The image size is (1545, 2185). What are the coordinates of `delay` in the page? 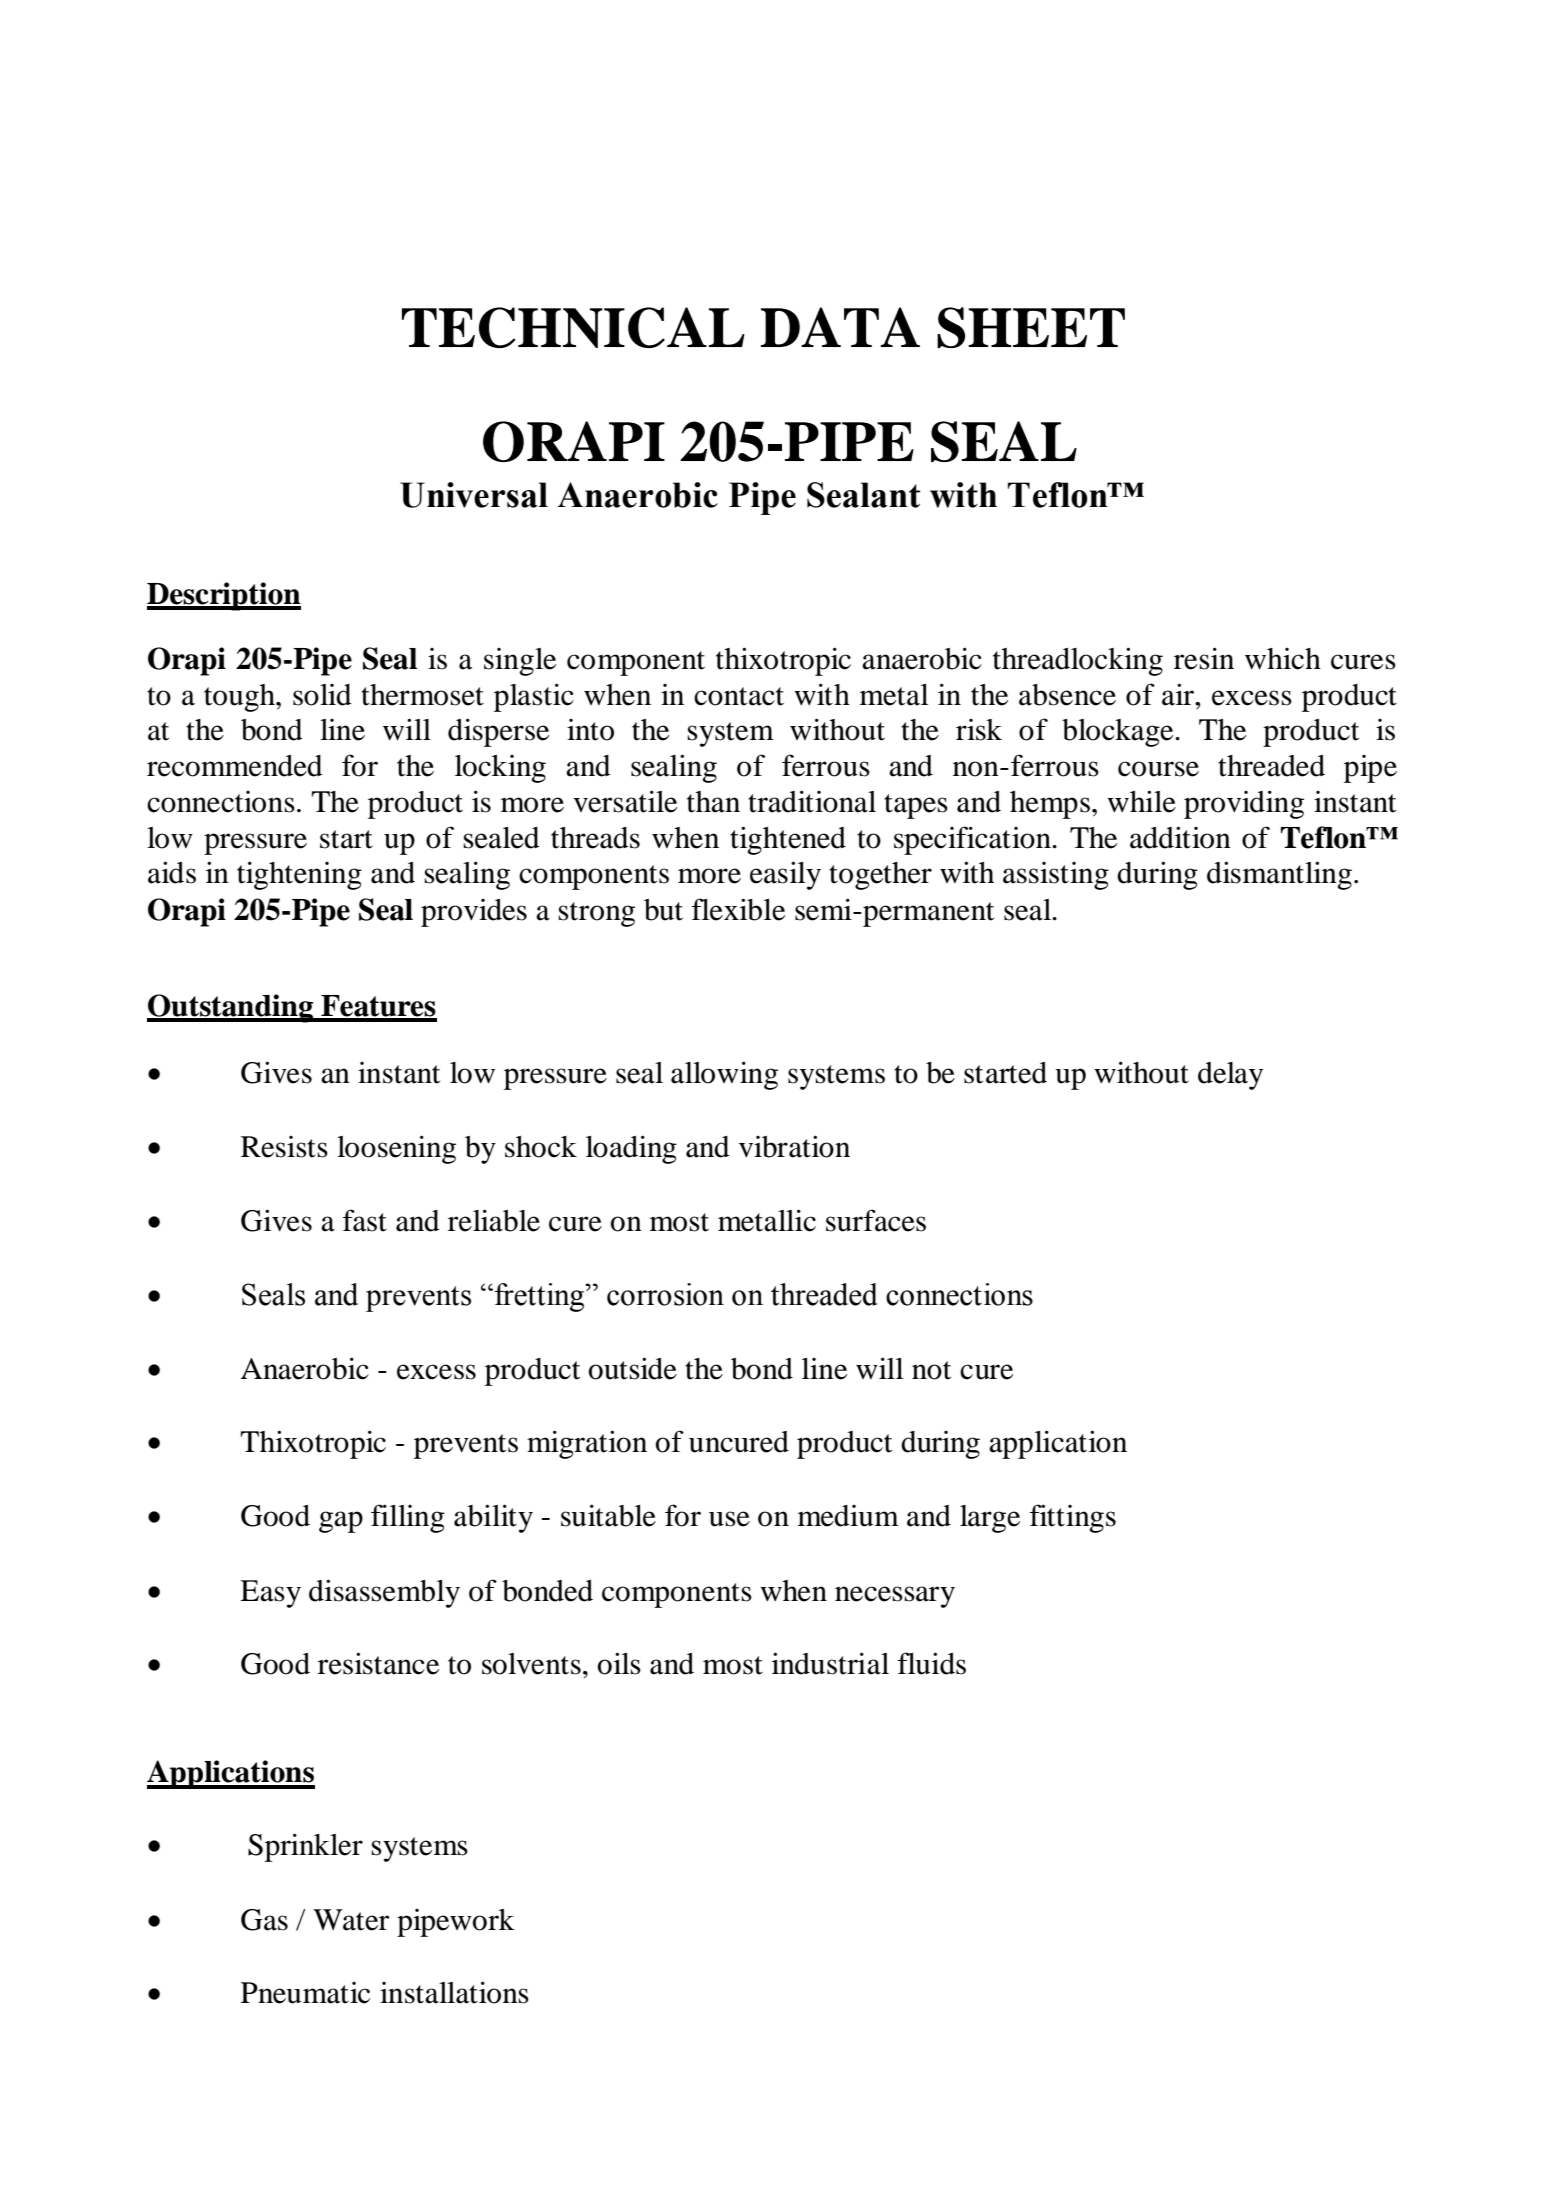 It's located at (1230, 1076).
